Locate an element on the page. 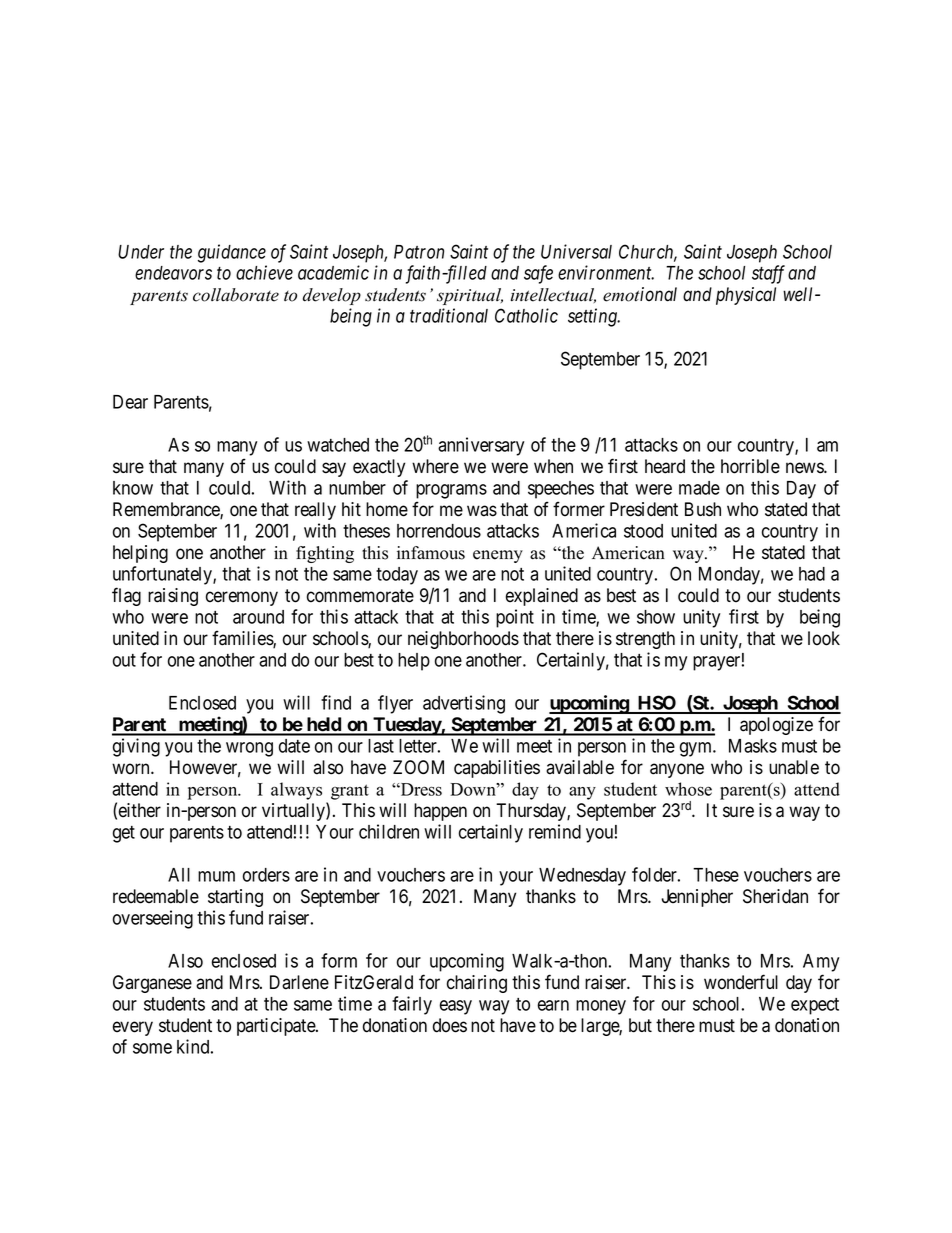 The width and height of the image is (952, 1233). Sheridan is located at coordinates (775, 896).
